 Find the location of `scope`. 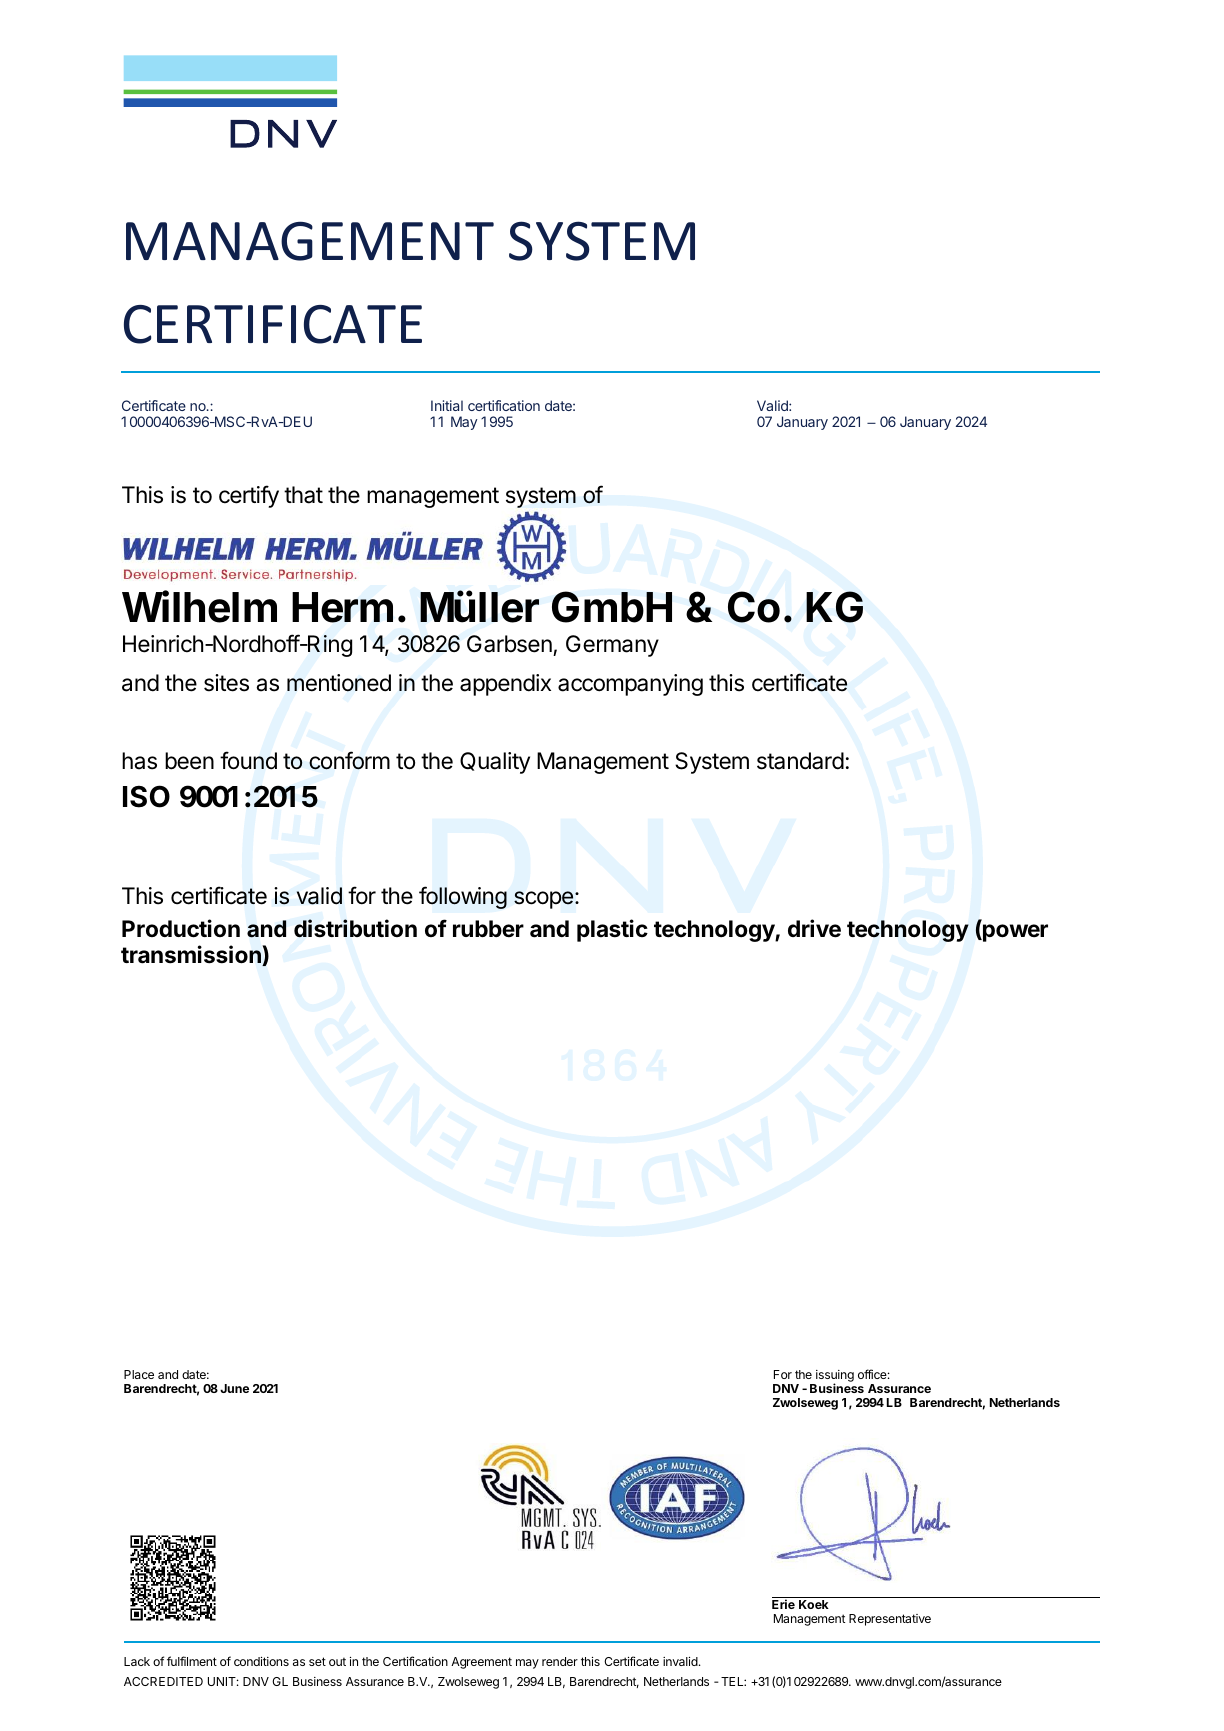

scope is located at coordinates (543, 900).
